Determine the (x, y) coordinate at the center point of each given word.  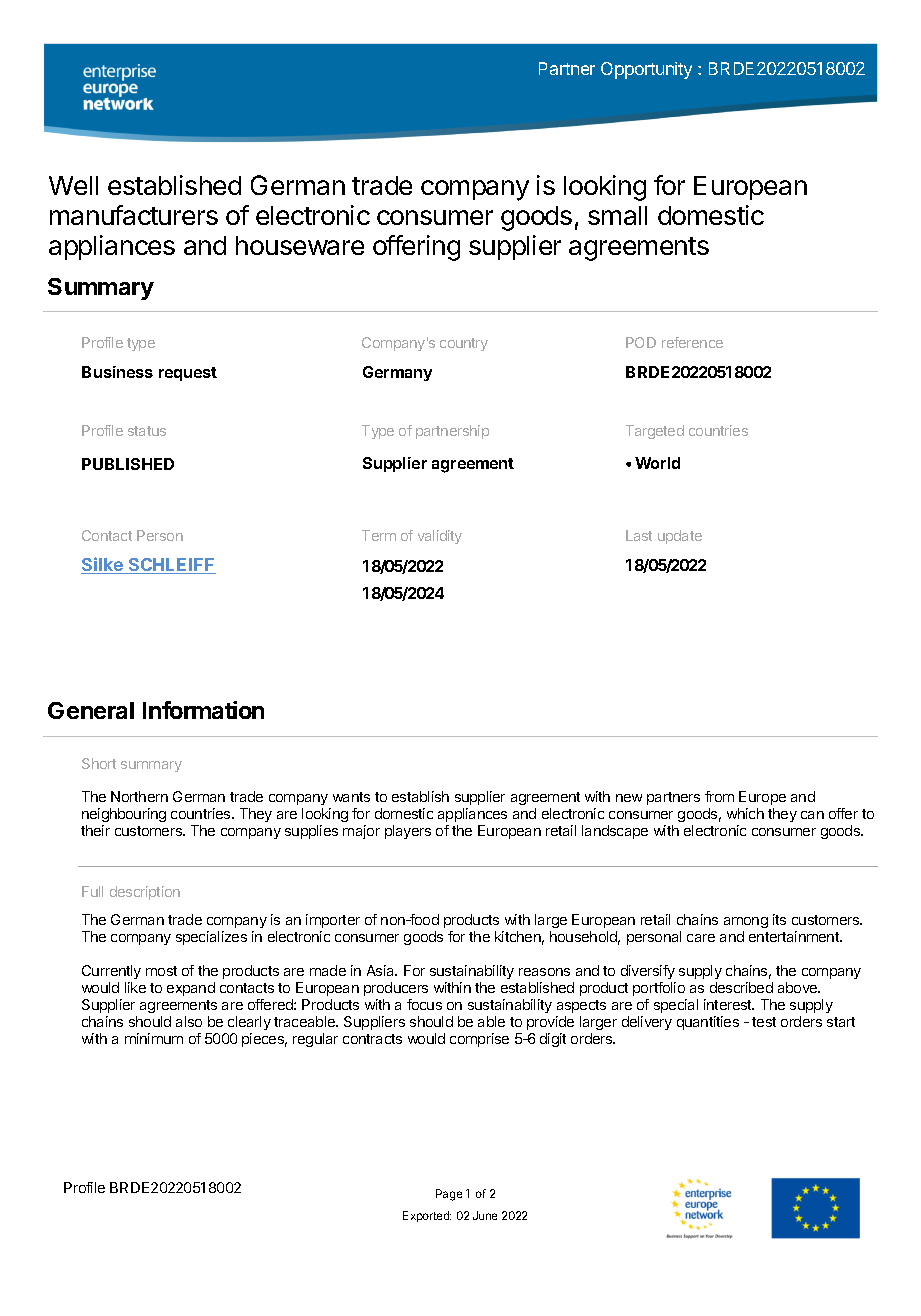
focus (424, 1004)
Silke (103, 565)
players (408, 832)
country (464, 344)
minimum (154, 1038)
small (617, 215)
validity (440, 537)
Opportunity (646, 70)
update (680, 537)
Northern (139, 796)
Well (73, 185)
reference (692, 342)
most (161, 971)
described (741, 987)
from (719, 796)
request (188, 374)
